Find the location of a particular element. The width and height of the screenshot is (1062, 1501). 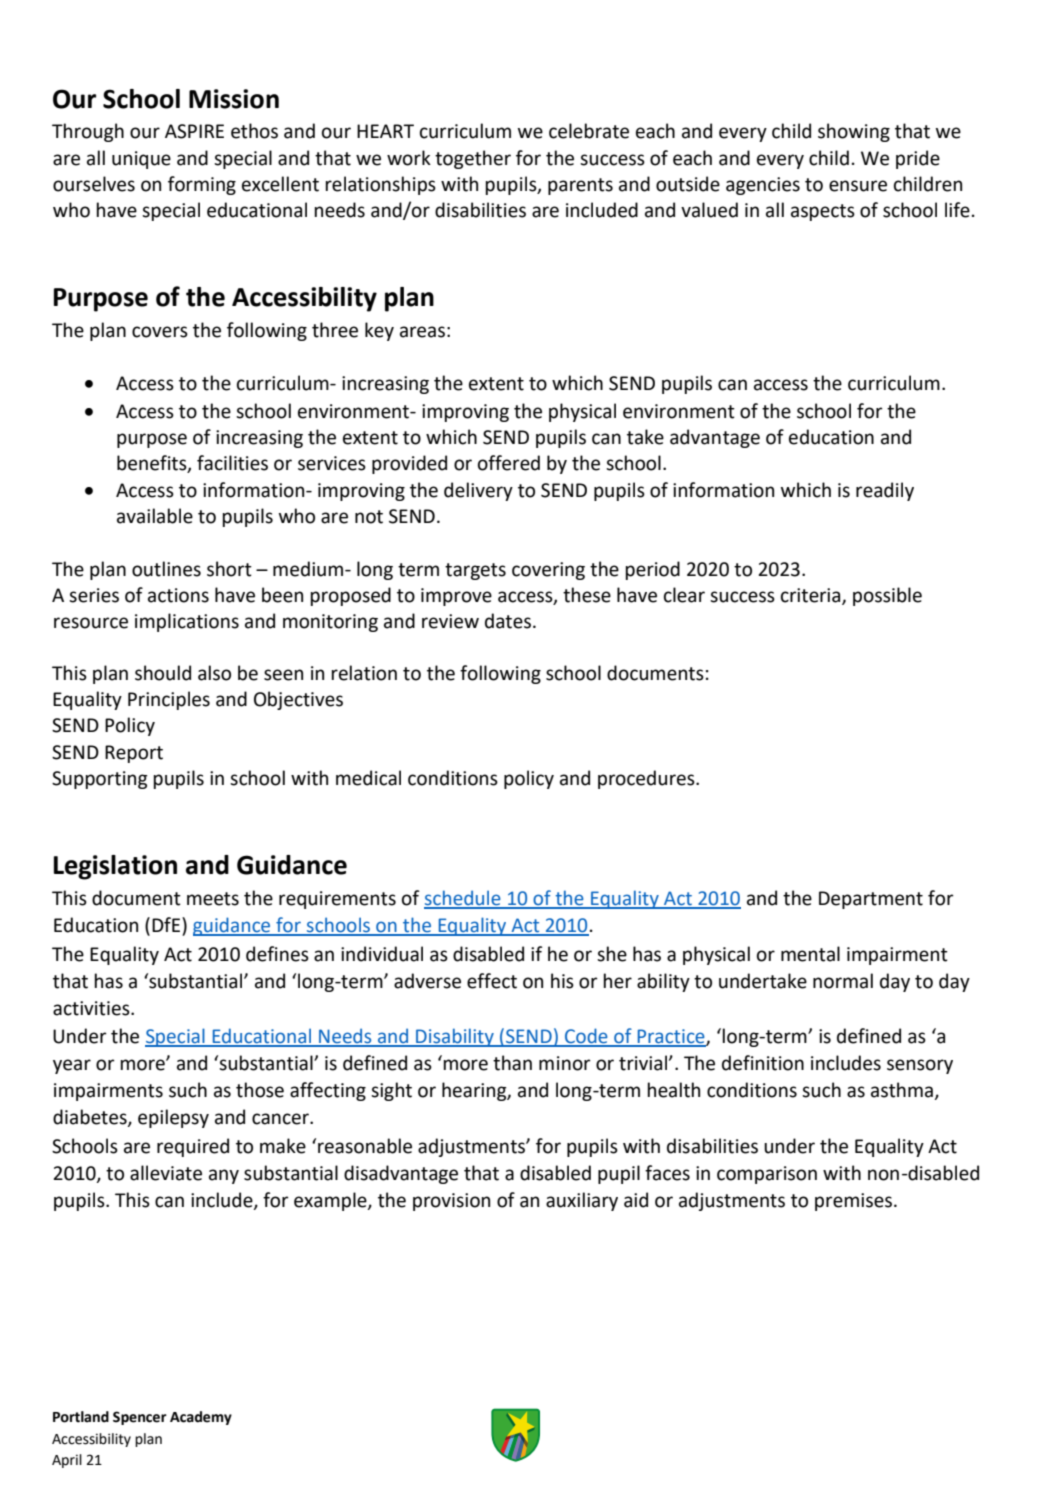

effect is located at coordinates (492, 981).
